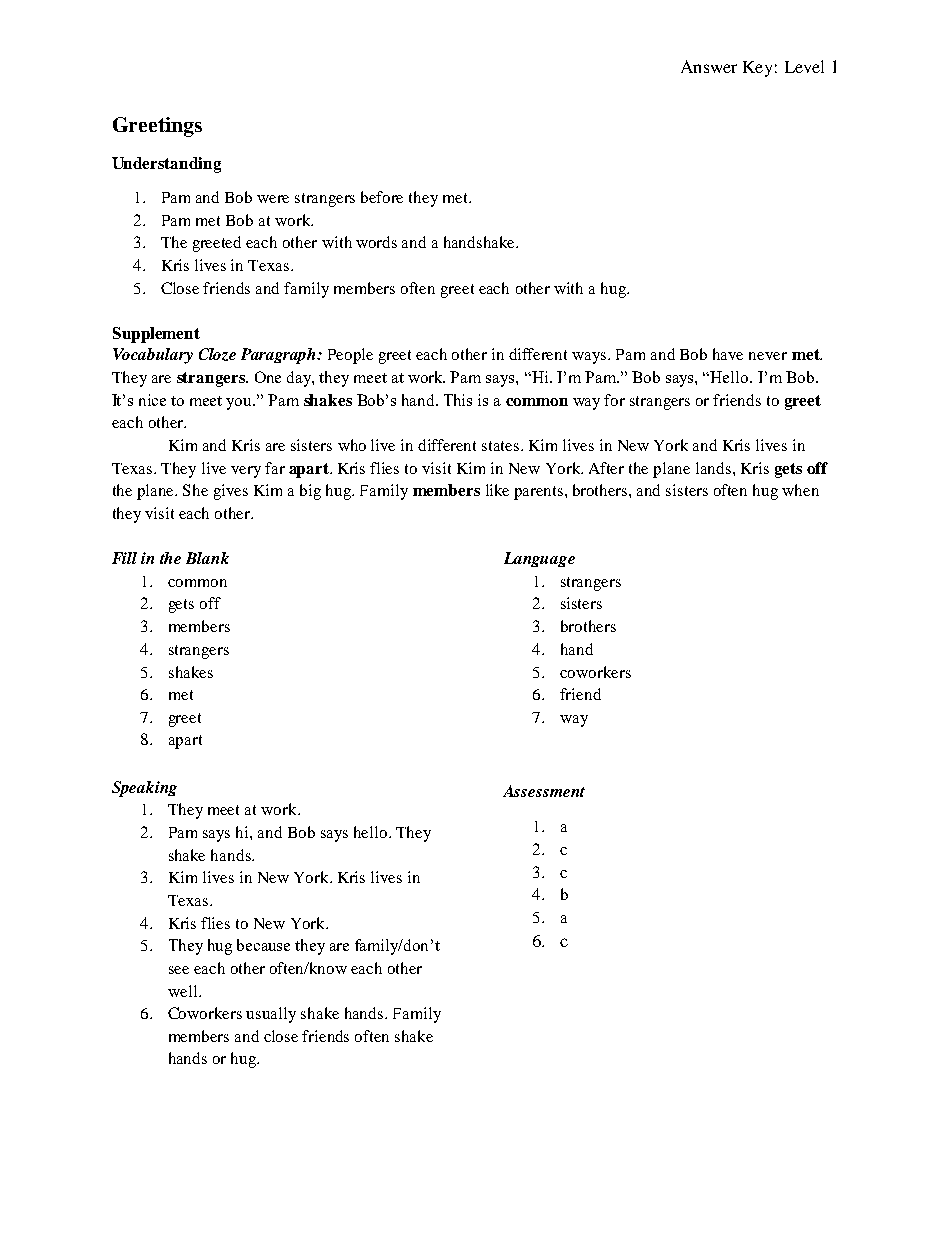  Describe the element at coordinates (539, 559) in the image. I see `Language` at that location.
